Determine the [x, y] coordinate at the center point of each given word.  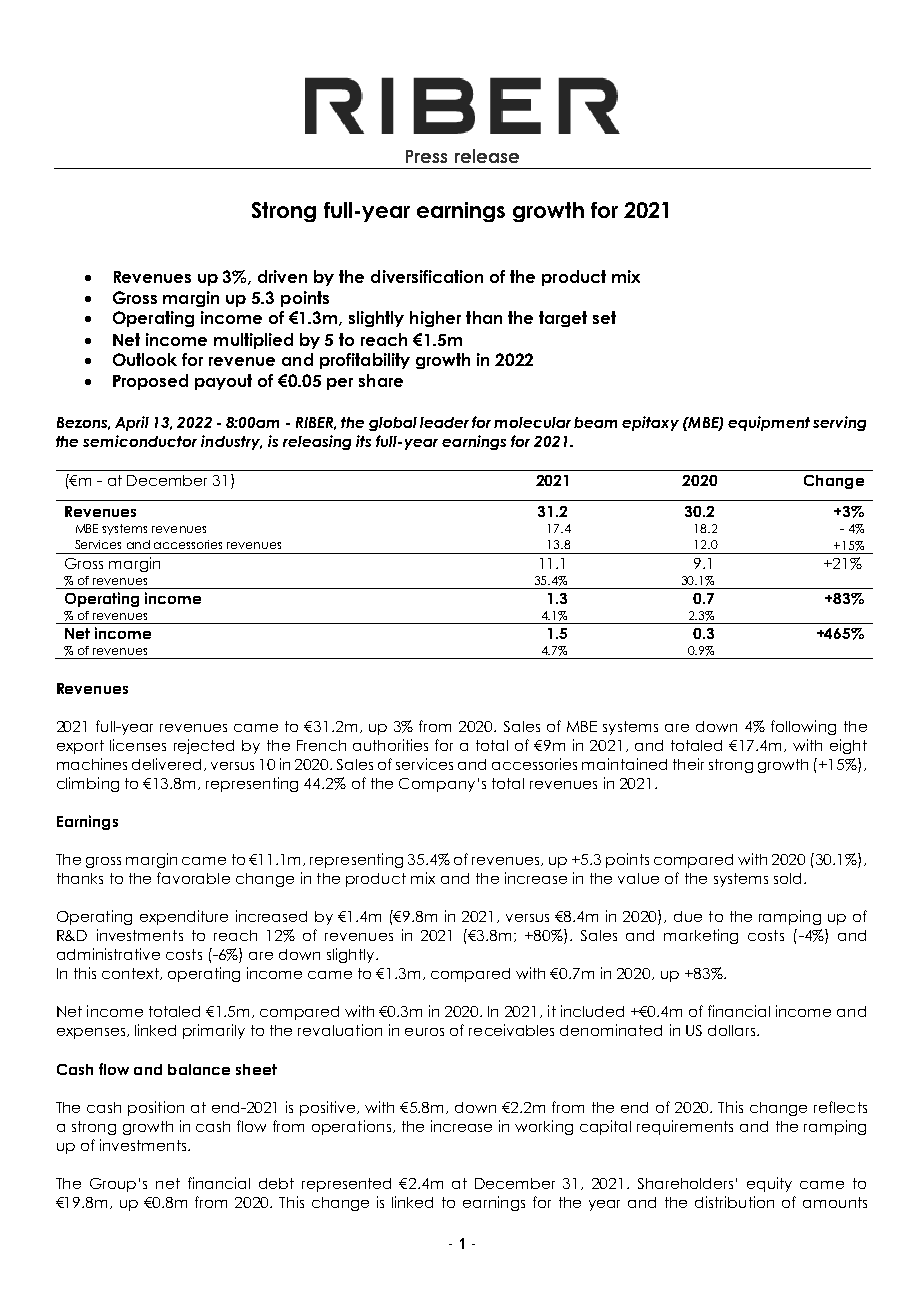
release [487, 156]
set [604, 317]
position [156, 1108]
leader [444, 422]
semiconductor [140, 441]
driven [282, 276]
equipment [769, 423]
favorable [193, 878]
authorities [390, 745]
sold [787, 878]
